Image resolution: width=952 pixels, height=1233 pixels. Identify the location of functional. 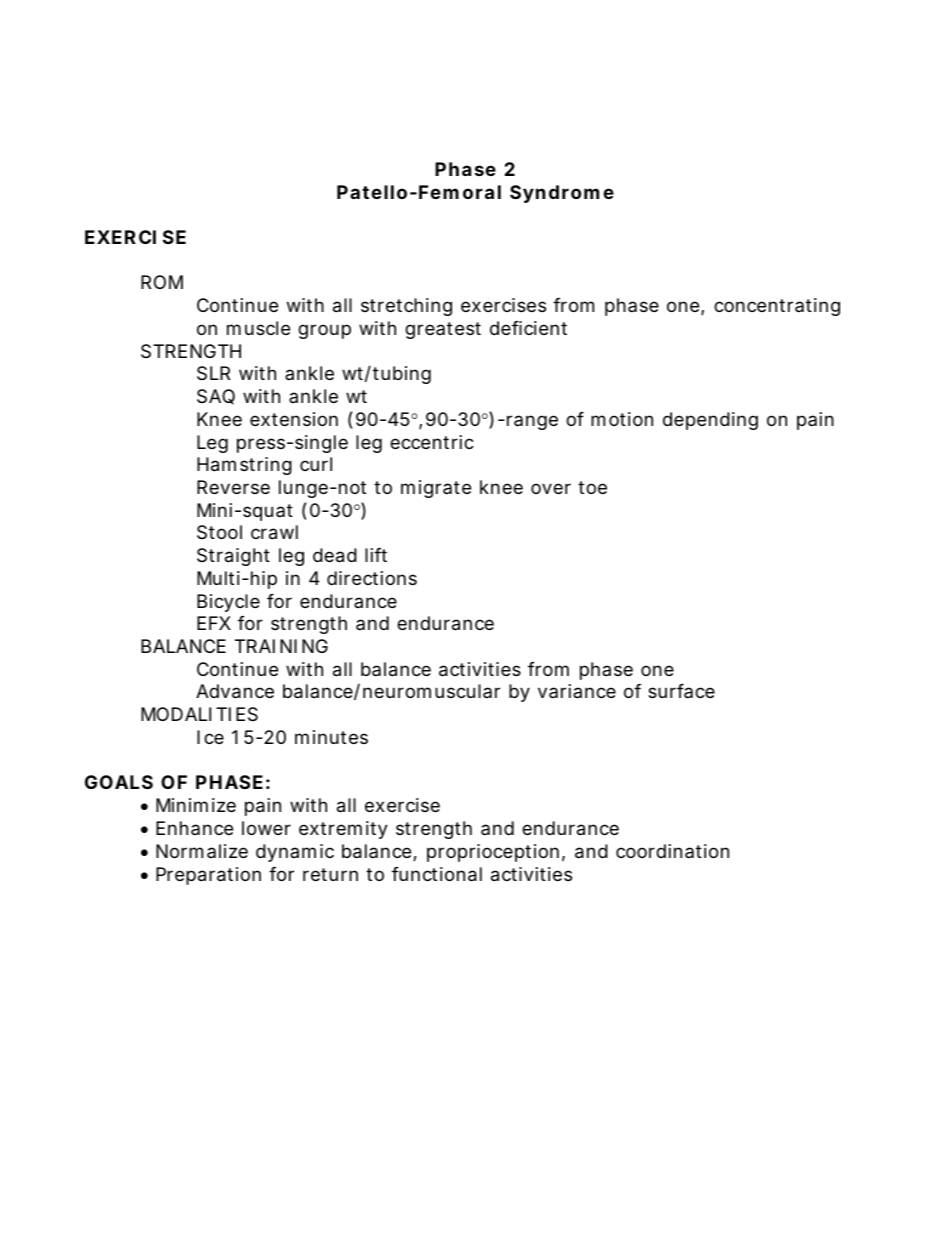
(437, 874).
